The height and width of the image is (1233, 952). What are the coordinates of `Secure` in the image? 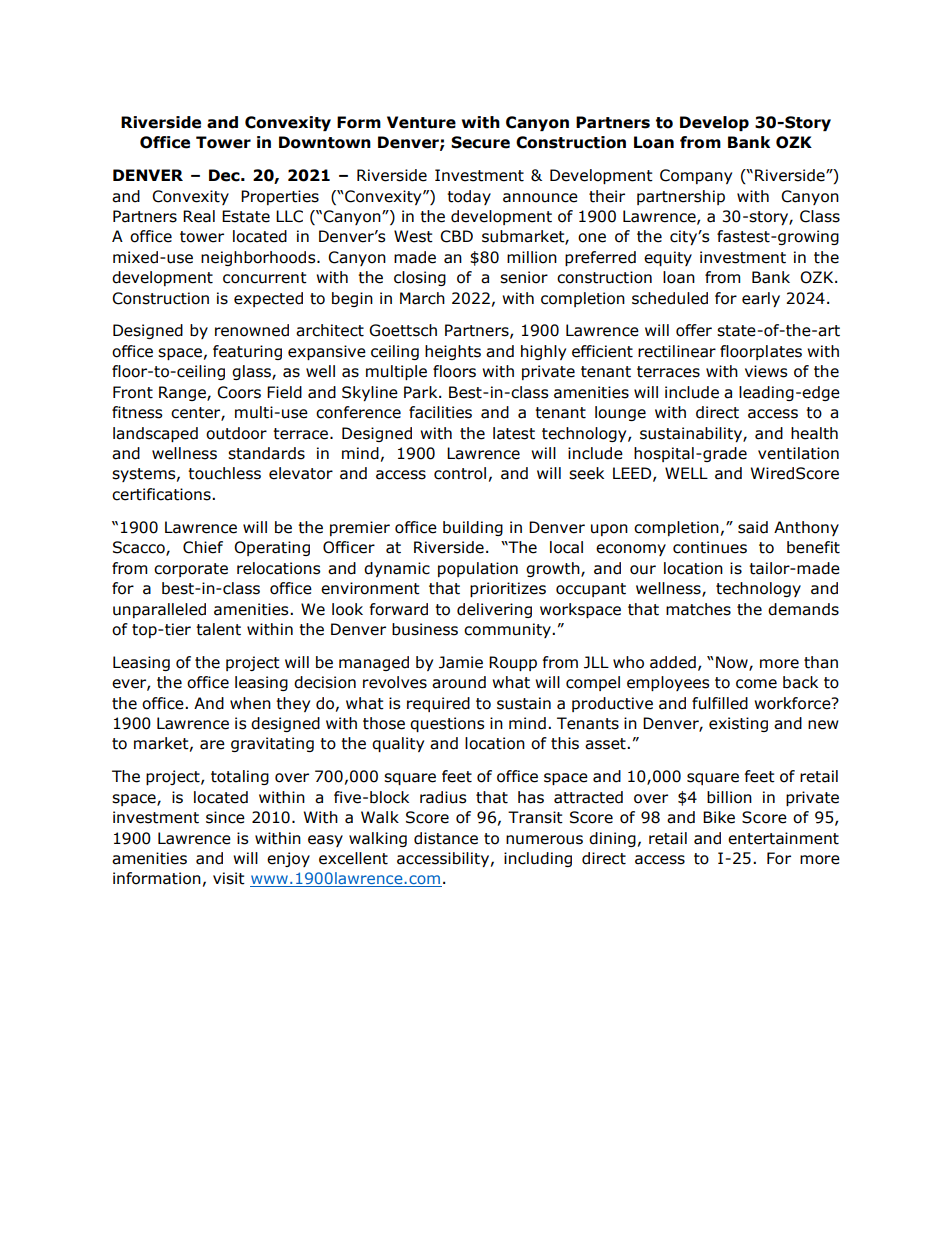 It's located at (480, 142).
